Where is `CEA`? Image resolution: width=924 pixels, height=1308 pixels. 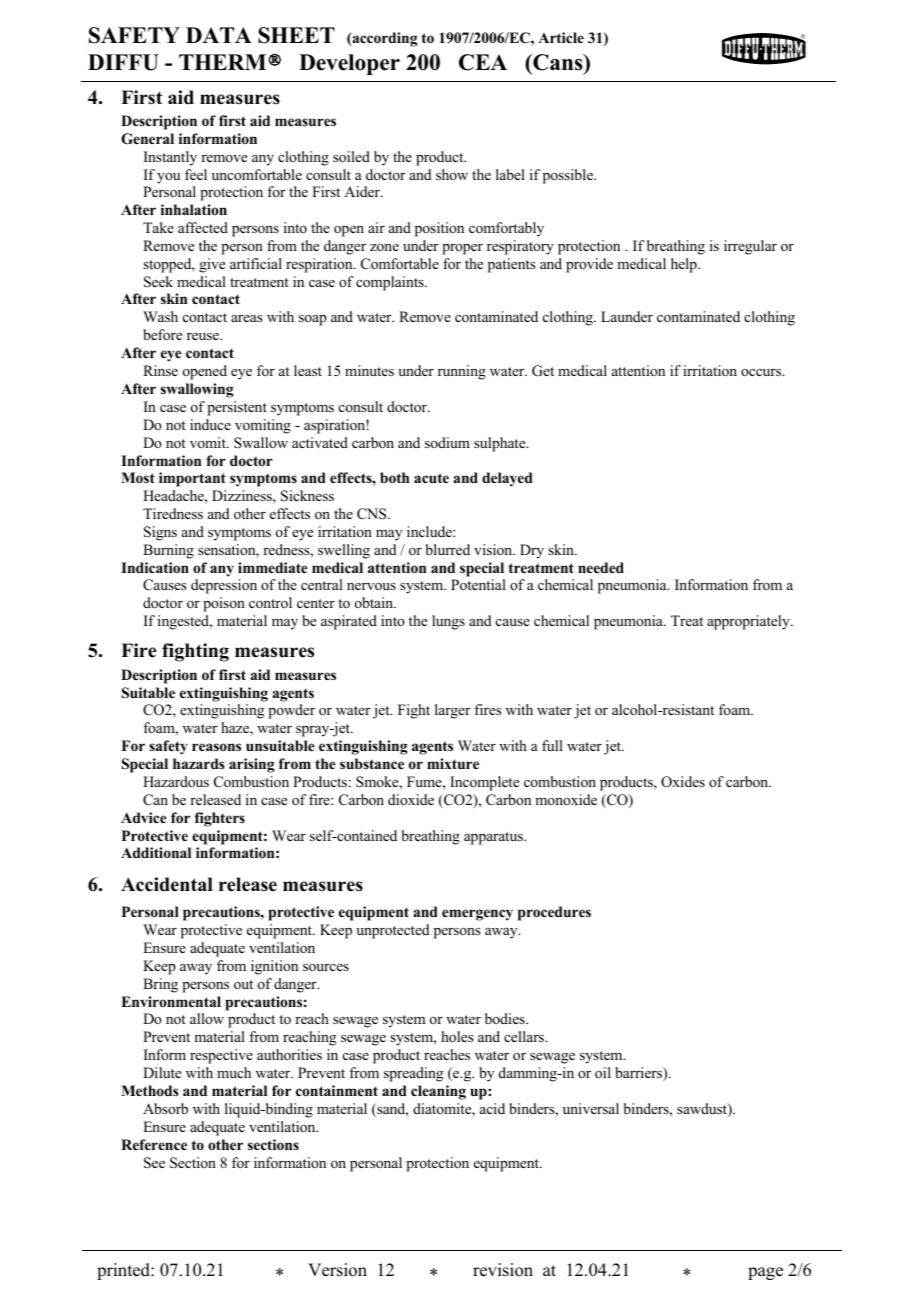 CEA is located at coordinates (483, 62).
